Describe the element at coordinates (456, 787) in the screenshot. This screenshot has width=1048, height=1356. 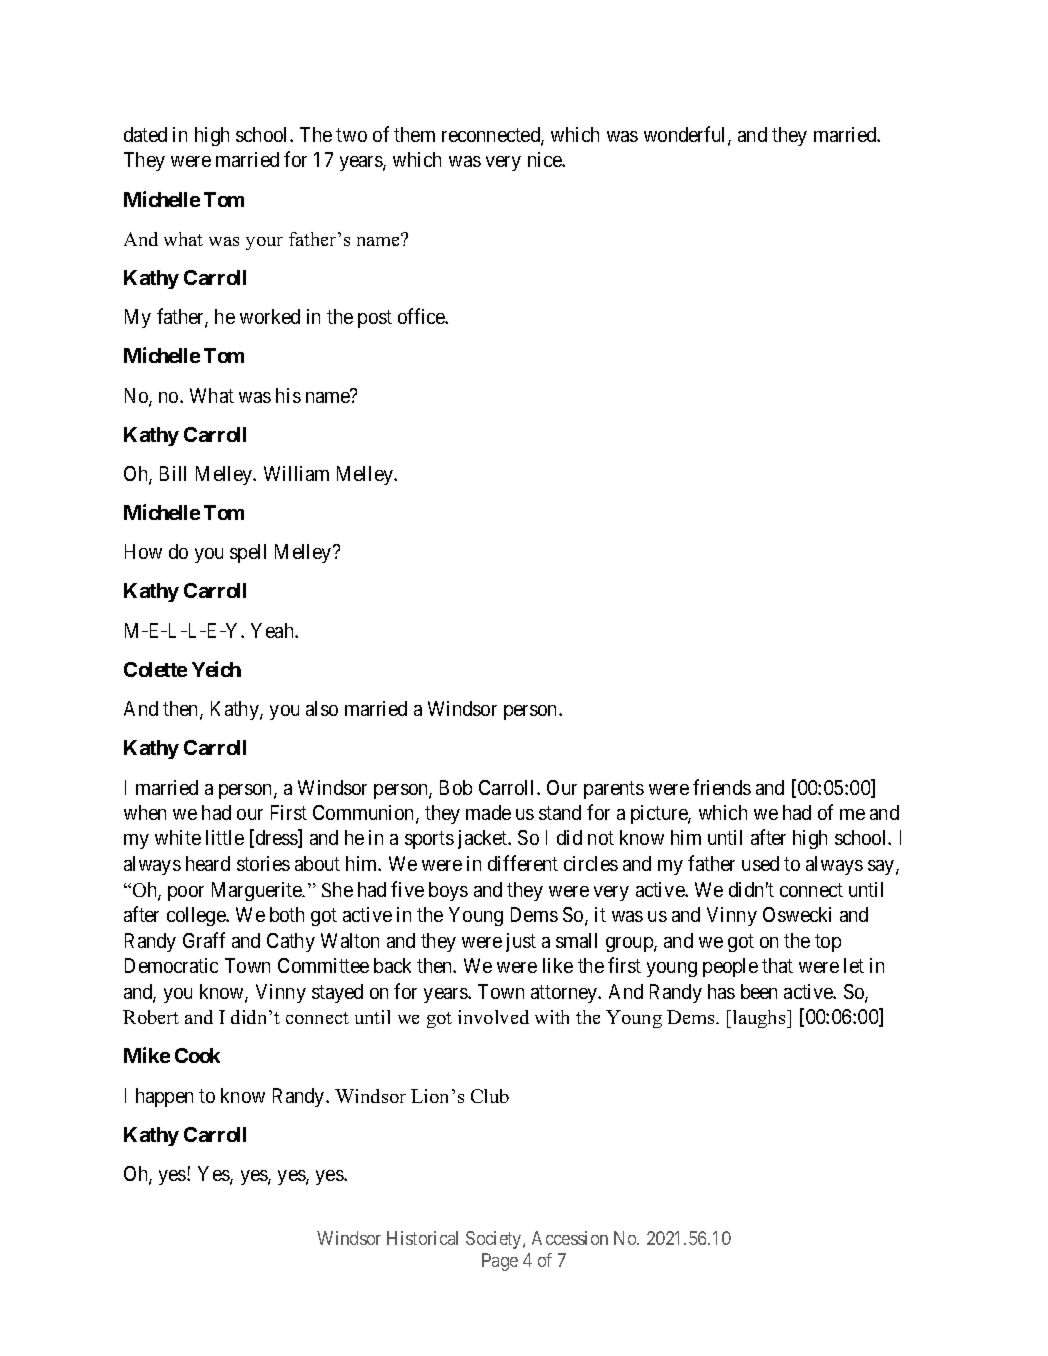
I see `Bob` at that location.
